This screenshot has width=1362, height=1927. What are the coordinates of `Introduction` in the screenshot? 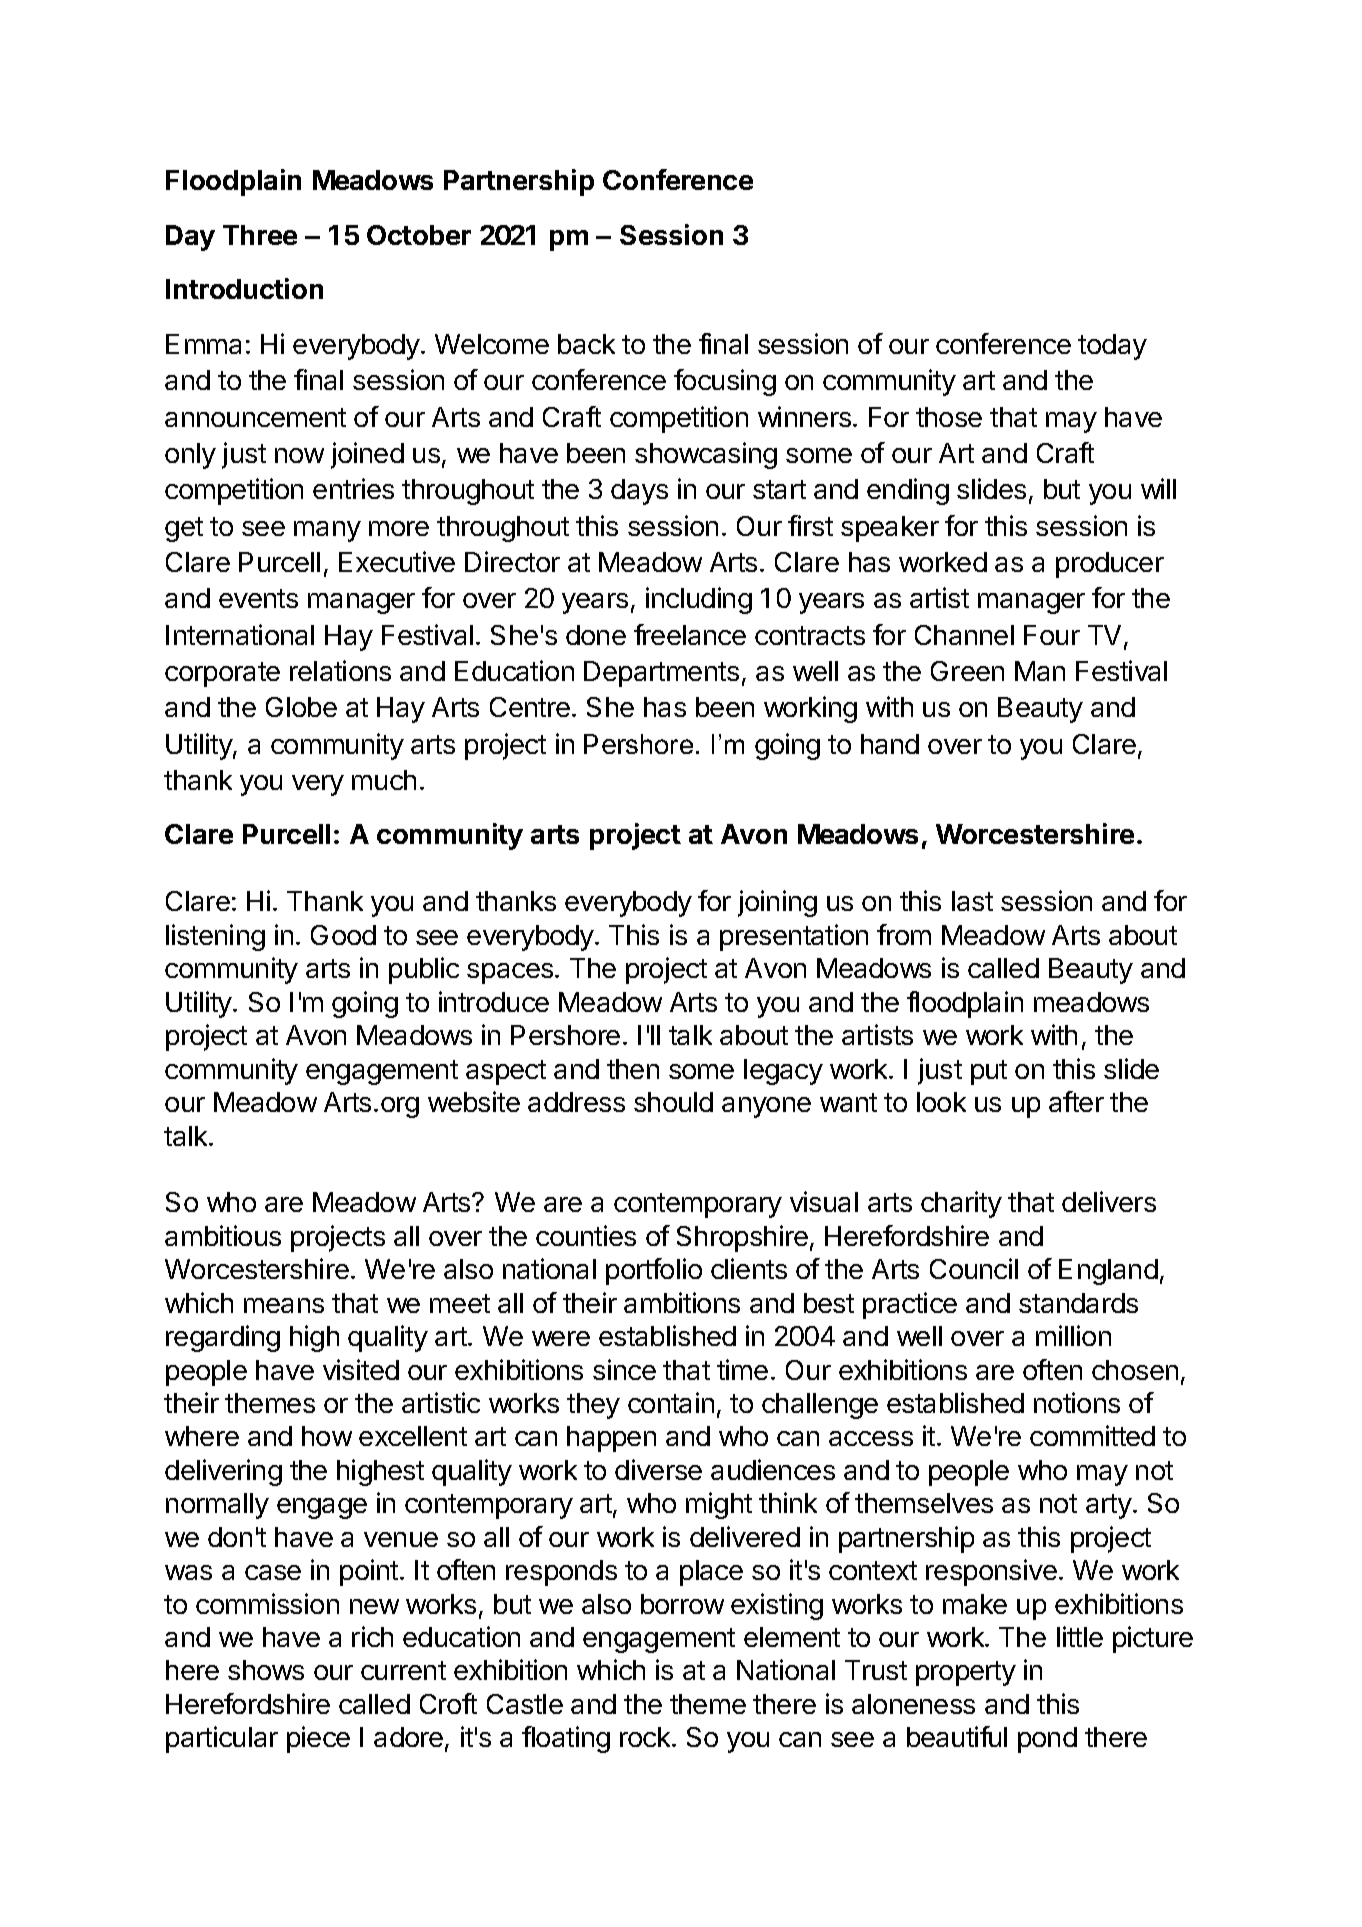 It's located at (244, 288).
